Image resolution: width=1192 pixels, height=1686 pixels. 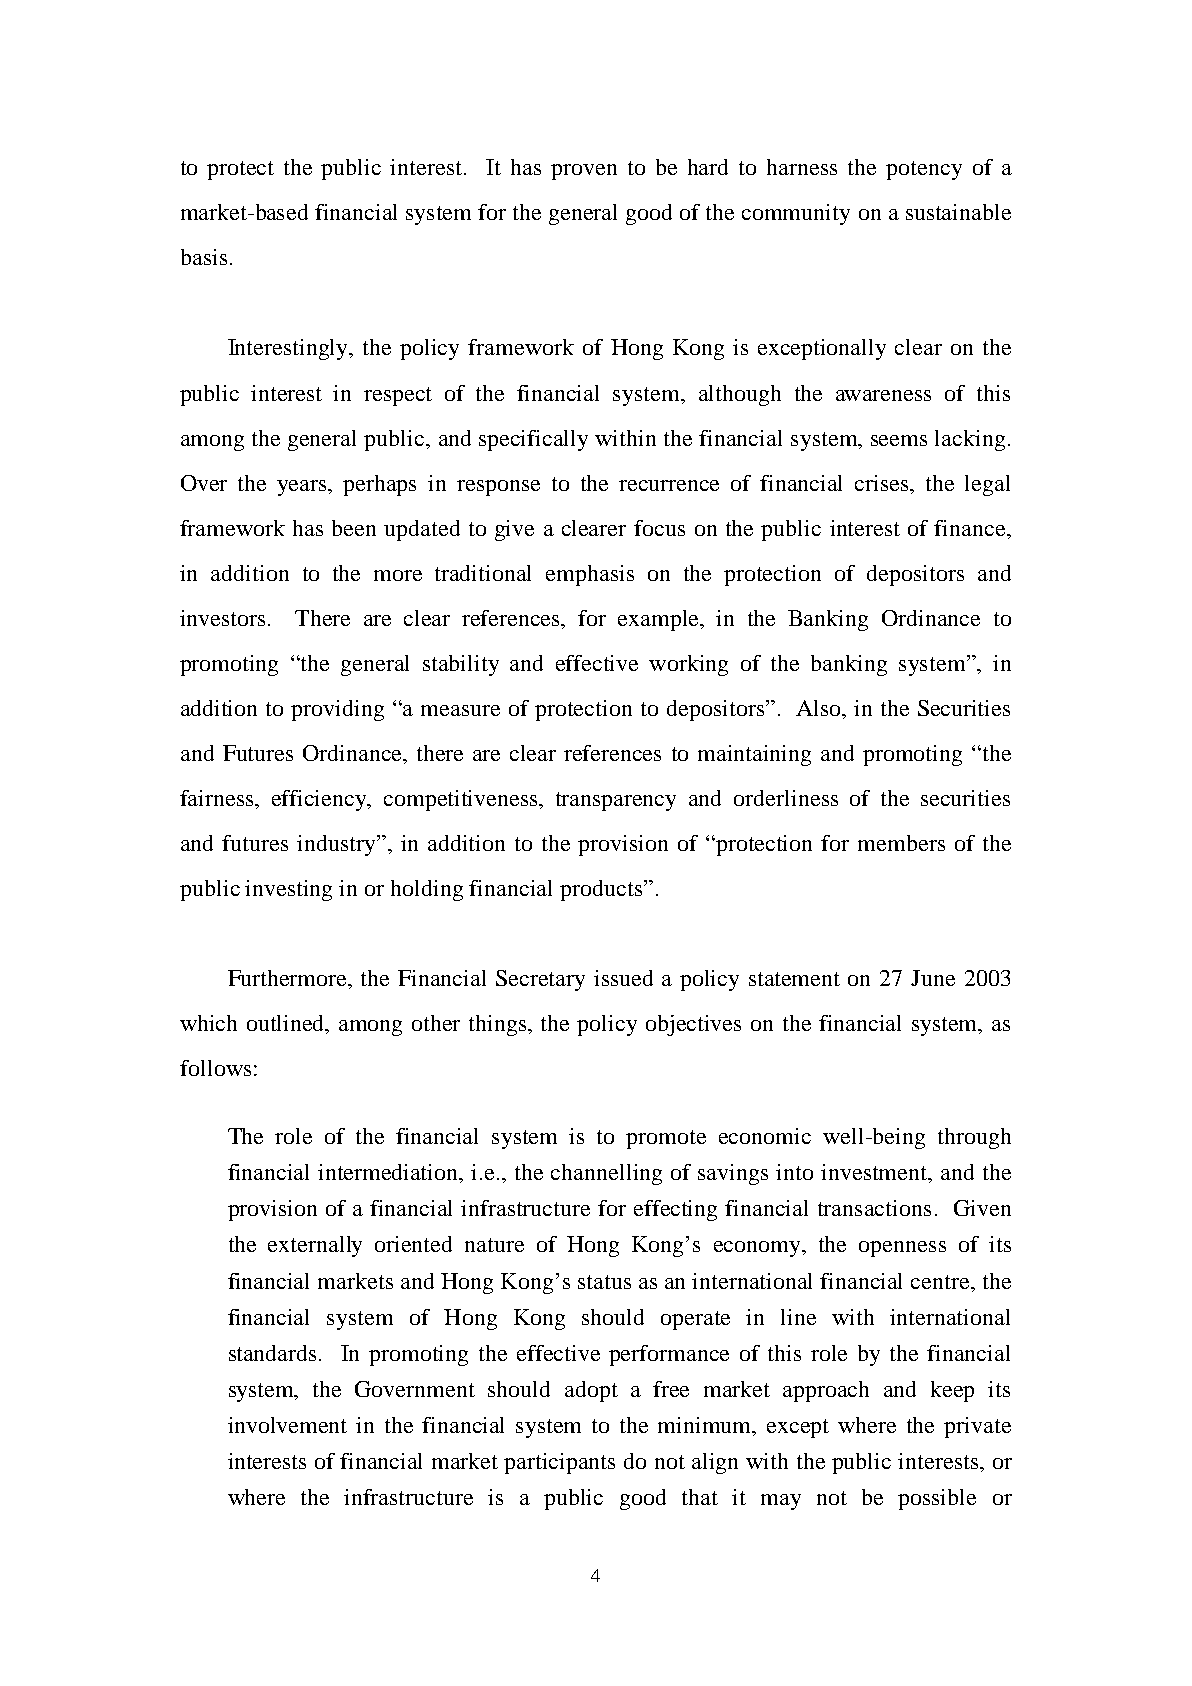 I want to click on basis, so click(x=204, y=257).
